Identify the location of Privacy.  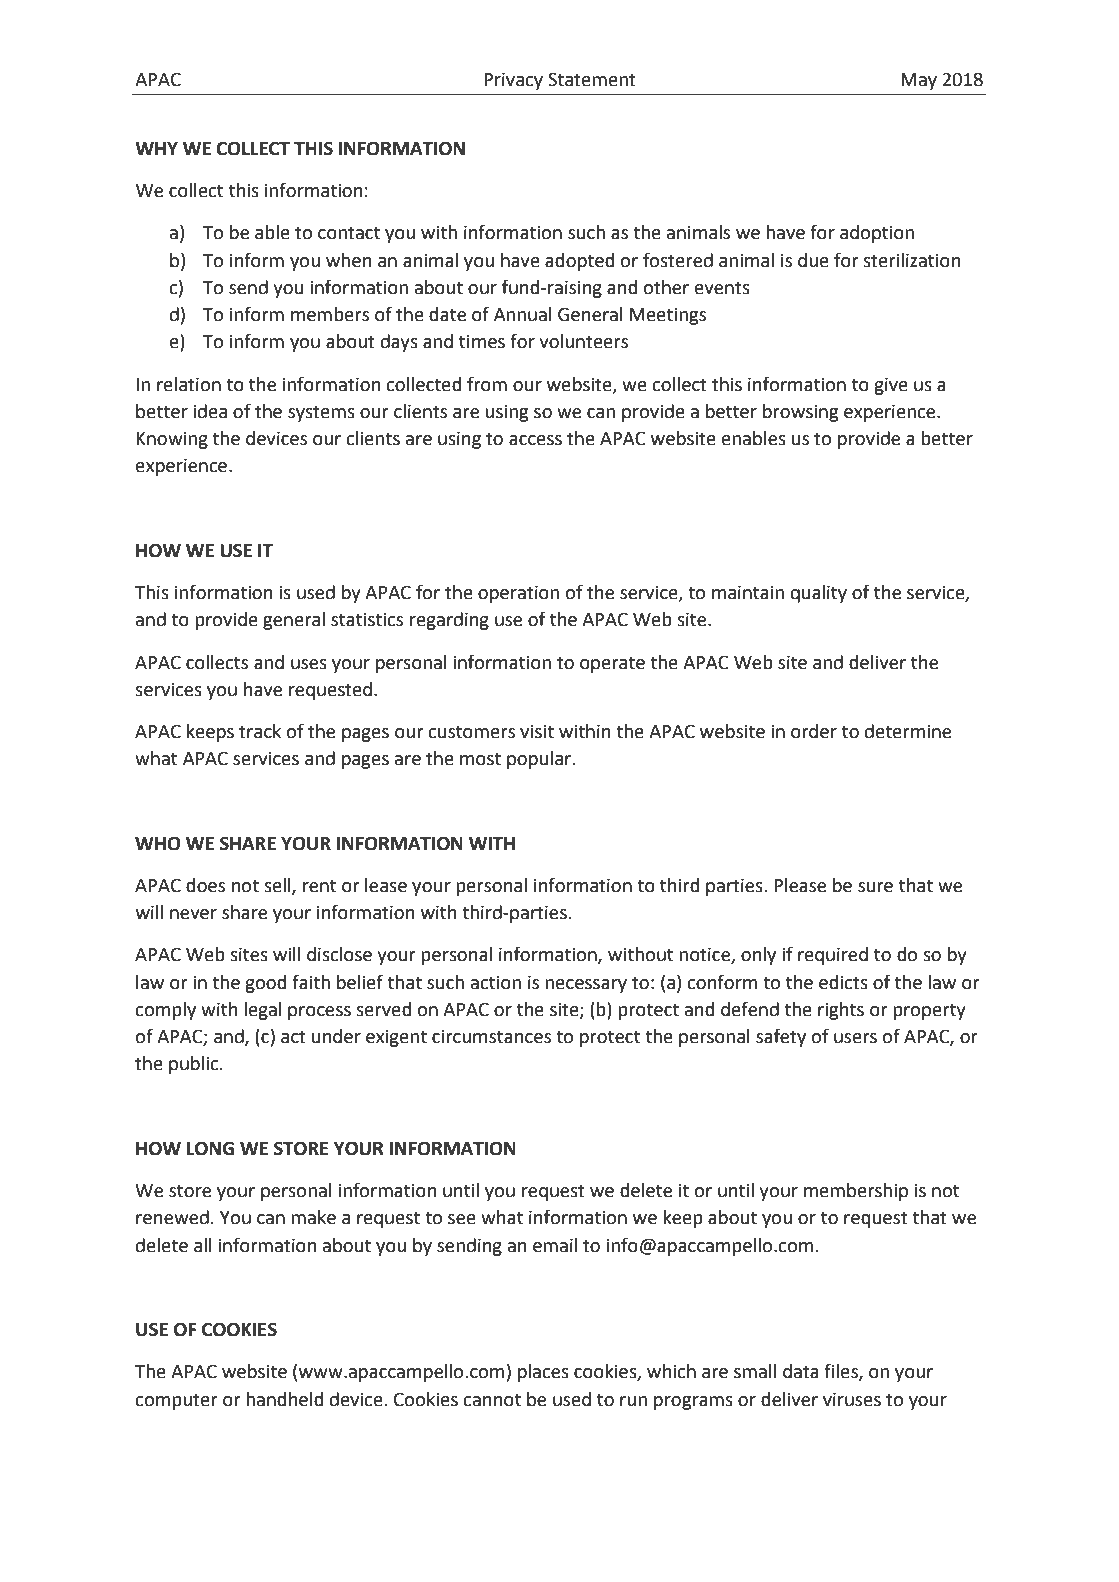
(513, 81).
